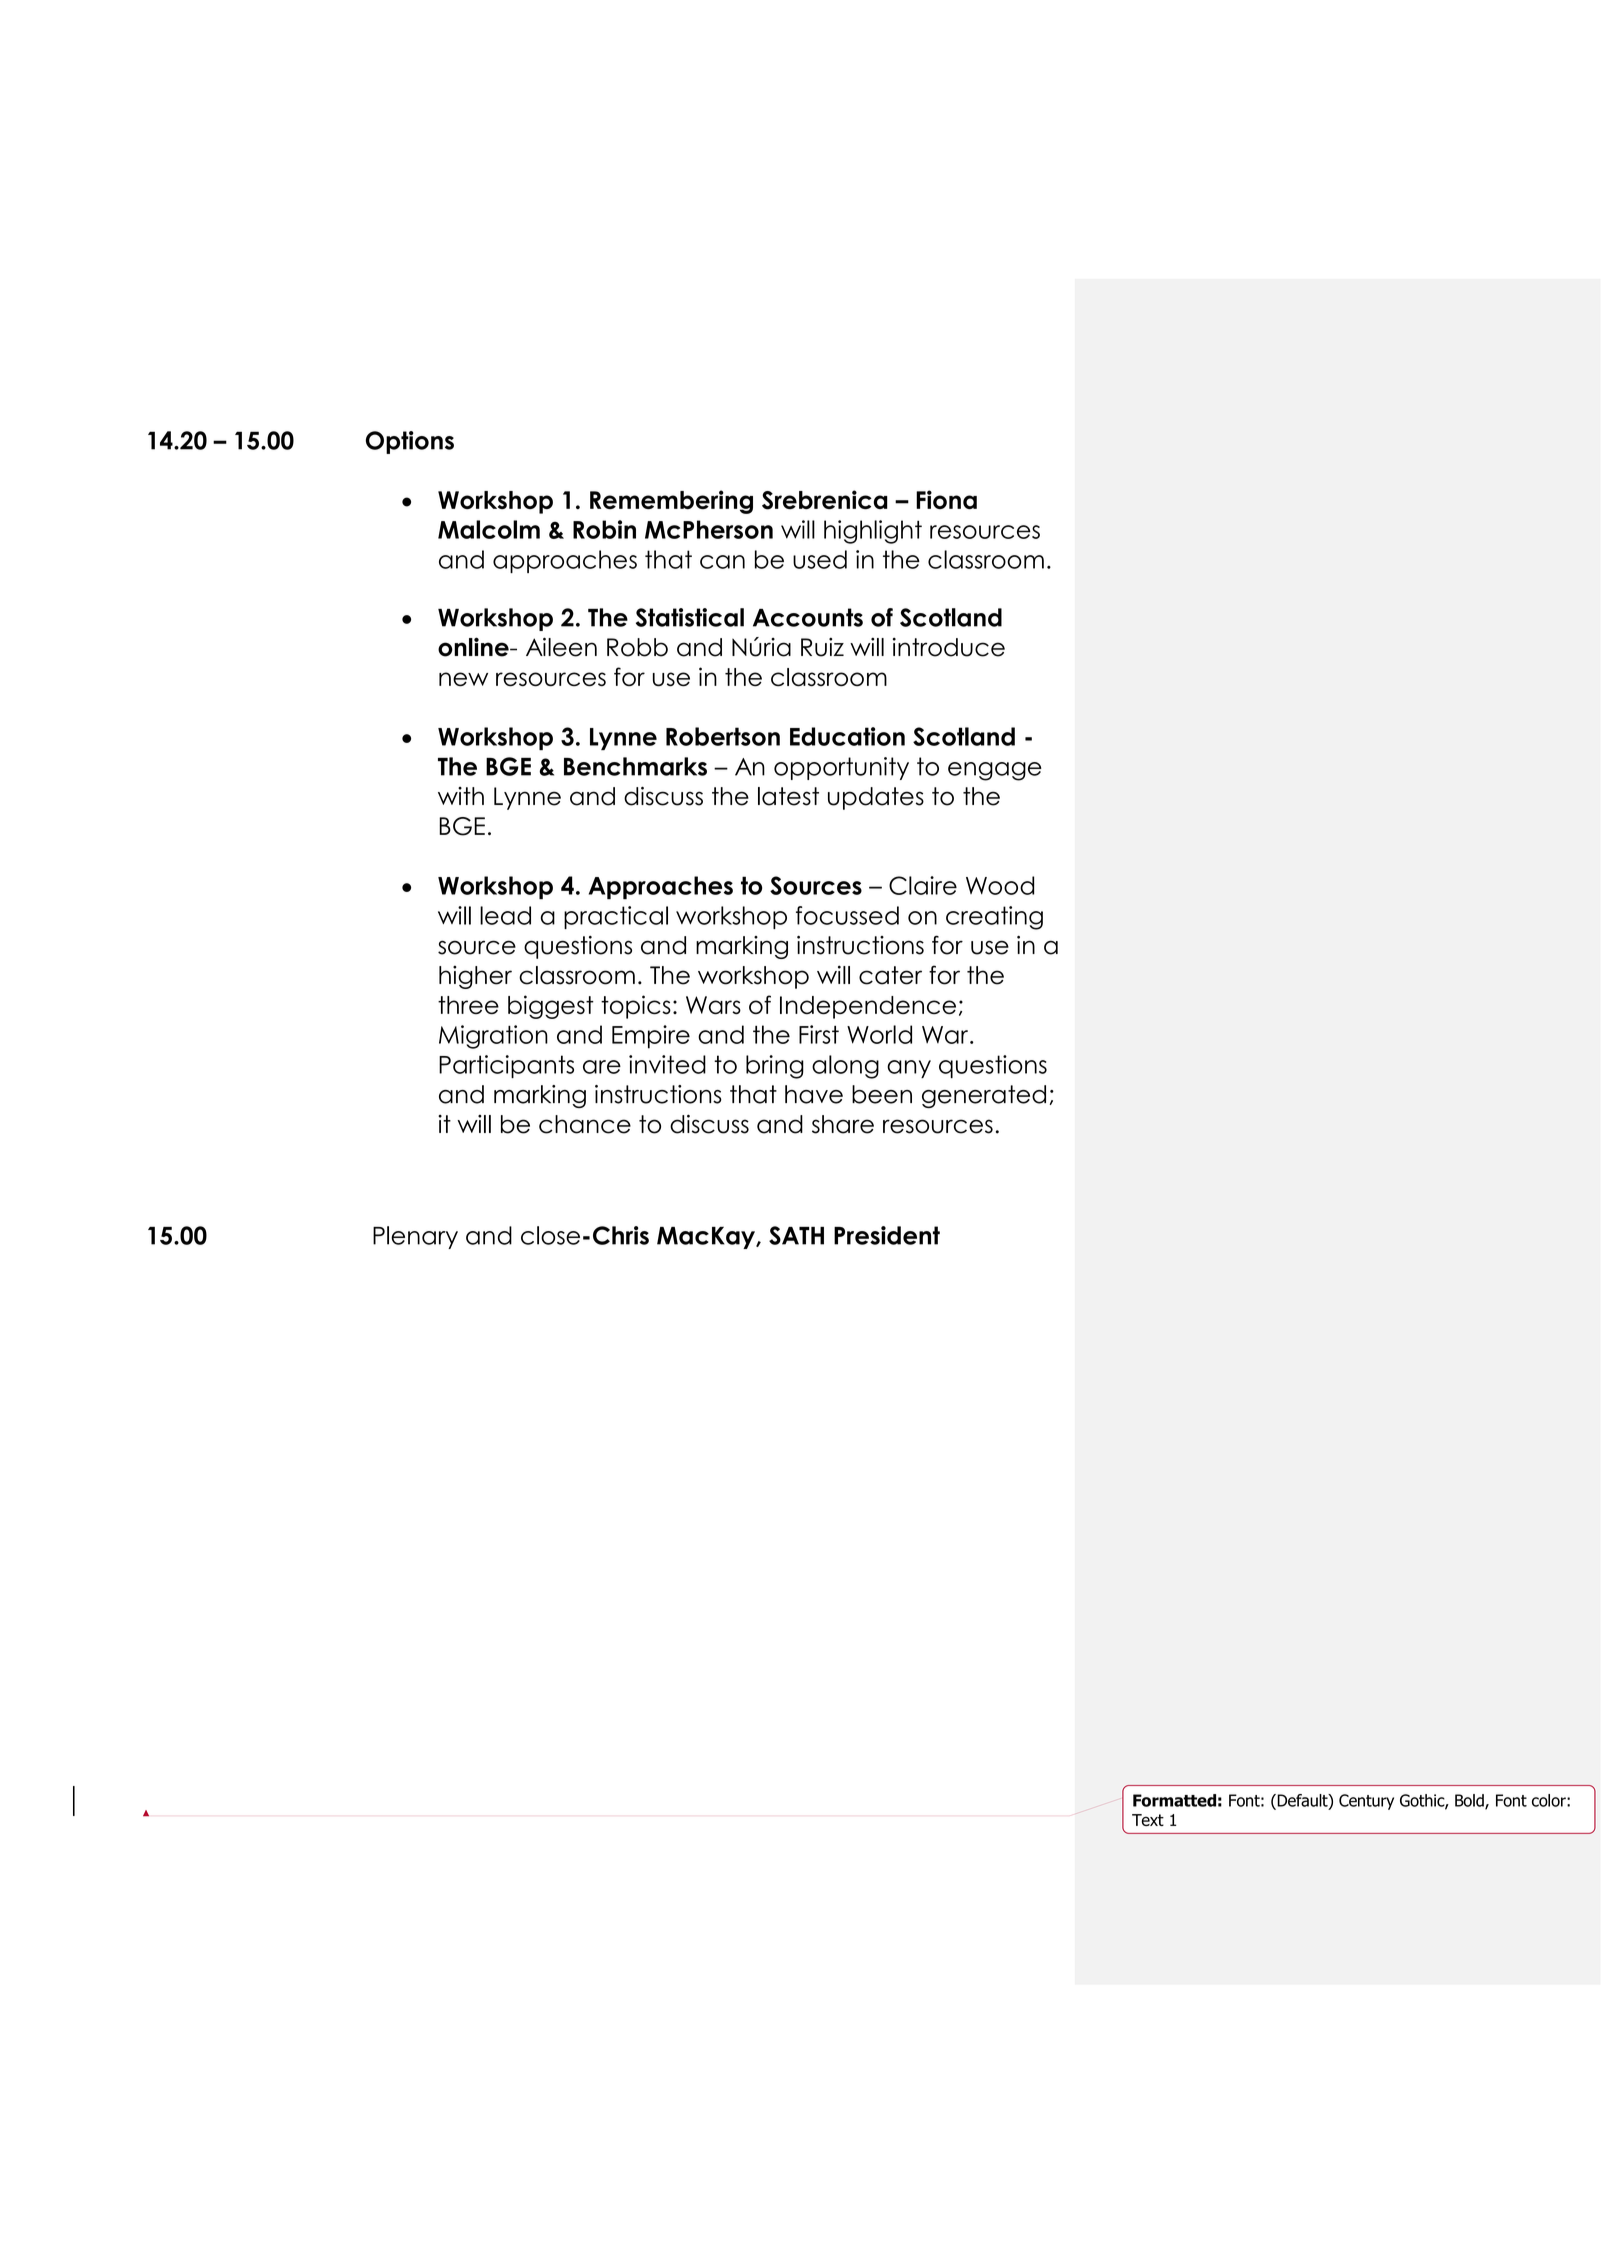 The image size is (1601, 2264). What do you see at coordinates (887, 1235) in the document?
I see `President` at bounding box center [887, 1235].
